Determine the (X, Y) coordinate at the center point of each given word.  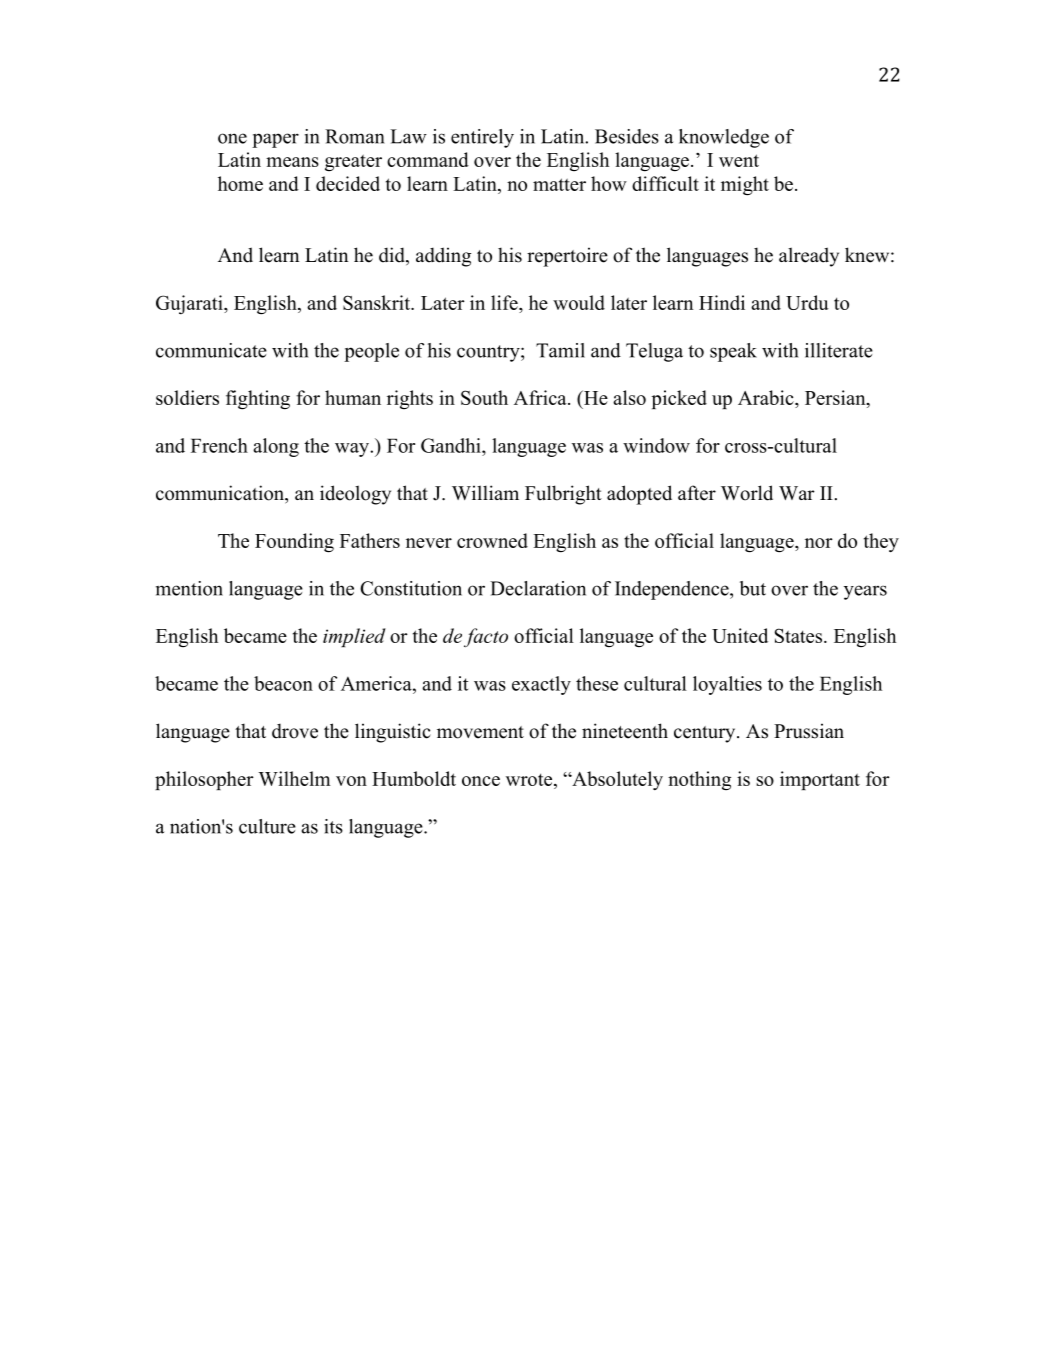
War (797, 493)
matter (559, 184)
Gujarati (190, 304)
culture (267, 826)
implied (354, 637)
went (739, 160)
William (485, 492)
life (505, 302)
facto (486, 637)
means (292, 162)
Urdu (807, 302)
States (800, 635)
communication (221, 493)
